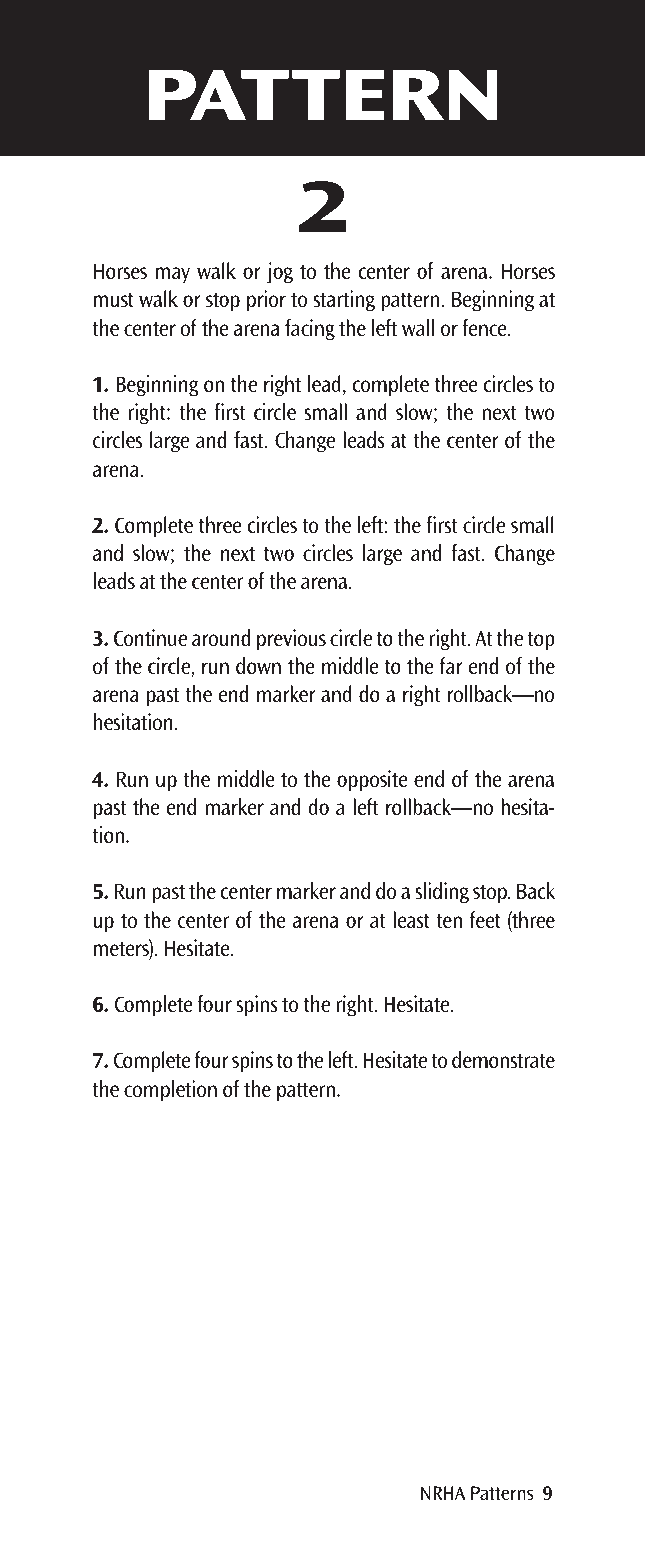  I want to click on previous, so click(291, 639).
